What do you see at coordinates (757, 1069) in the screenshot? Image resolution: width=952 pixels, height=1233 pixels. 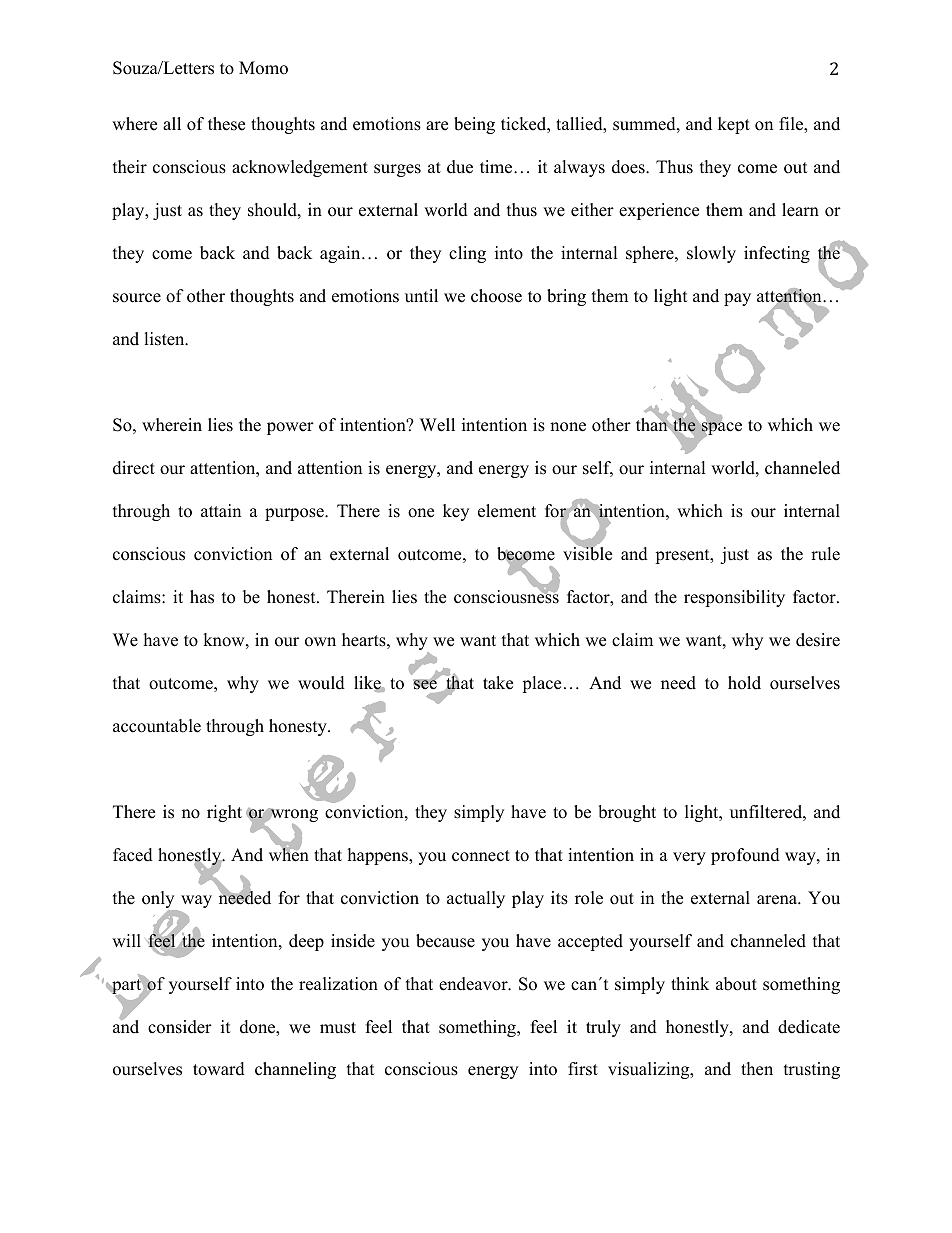 I see `then` at bounding box center [757, 1069].
